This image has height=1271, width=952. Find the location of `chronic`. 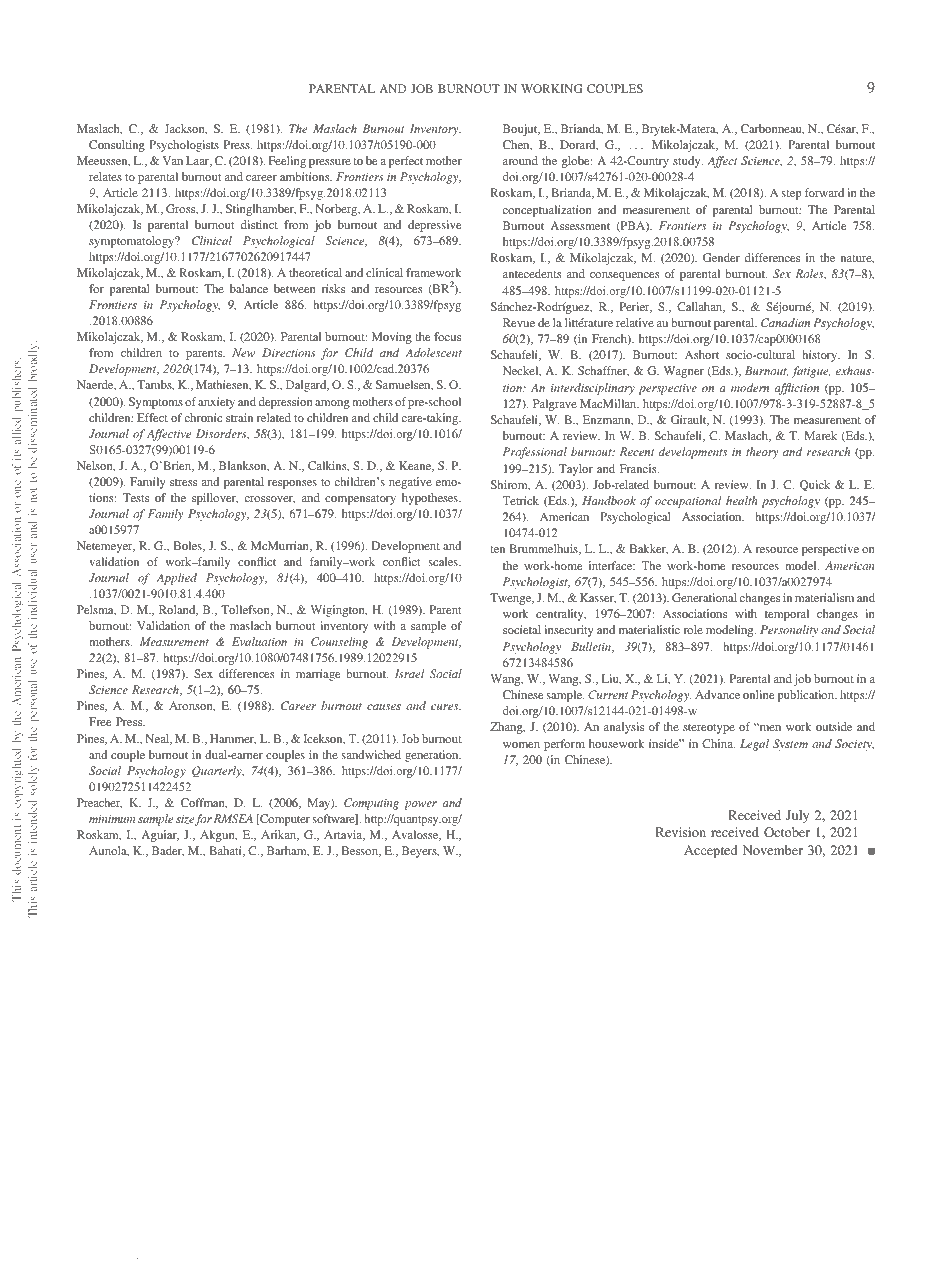

chronic is located at coordinates (203, 417).
